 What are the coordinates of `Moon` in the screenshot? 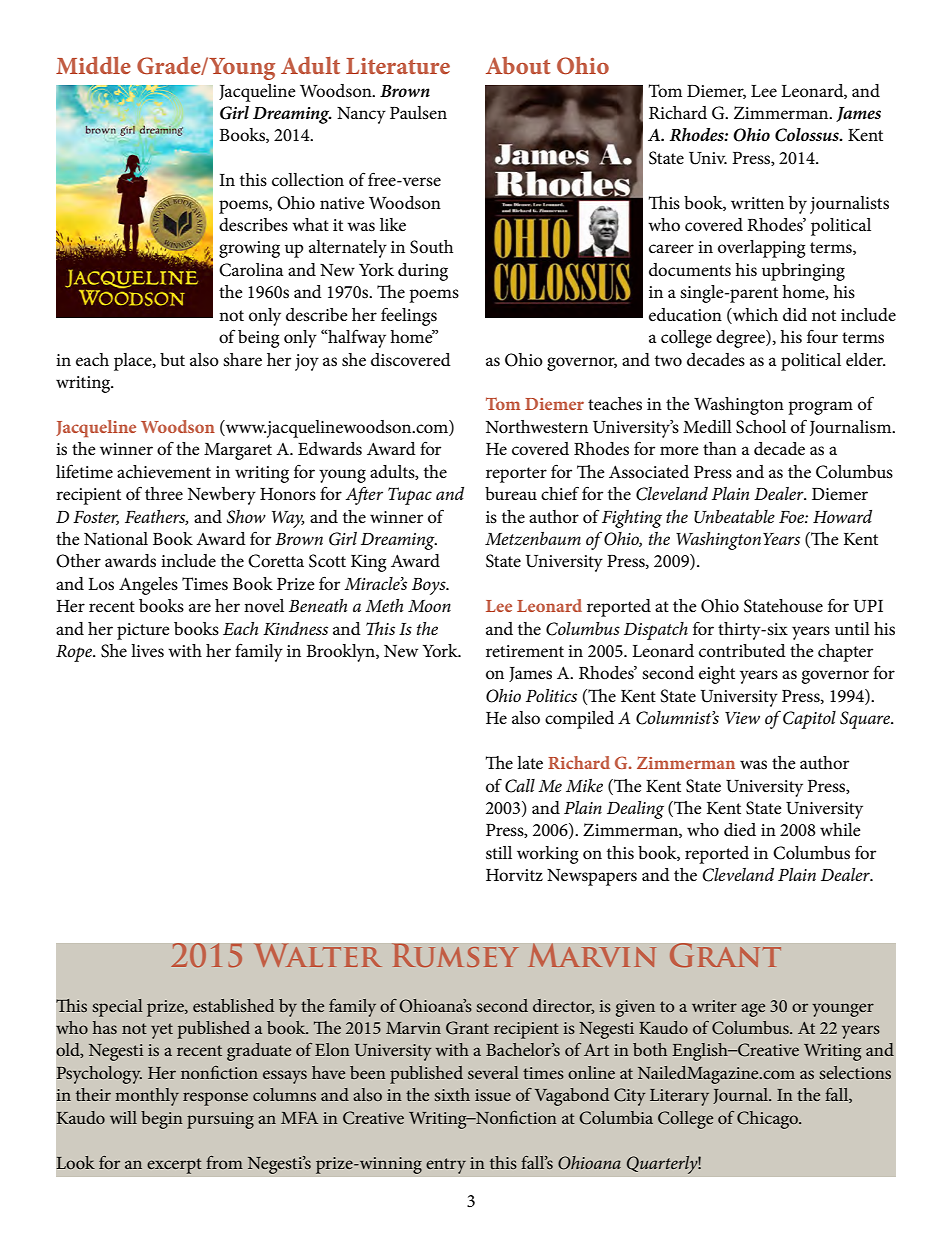 It's located at (429, 606).
